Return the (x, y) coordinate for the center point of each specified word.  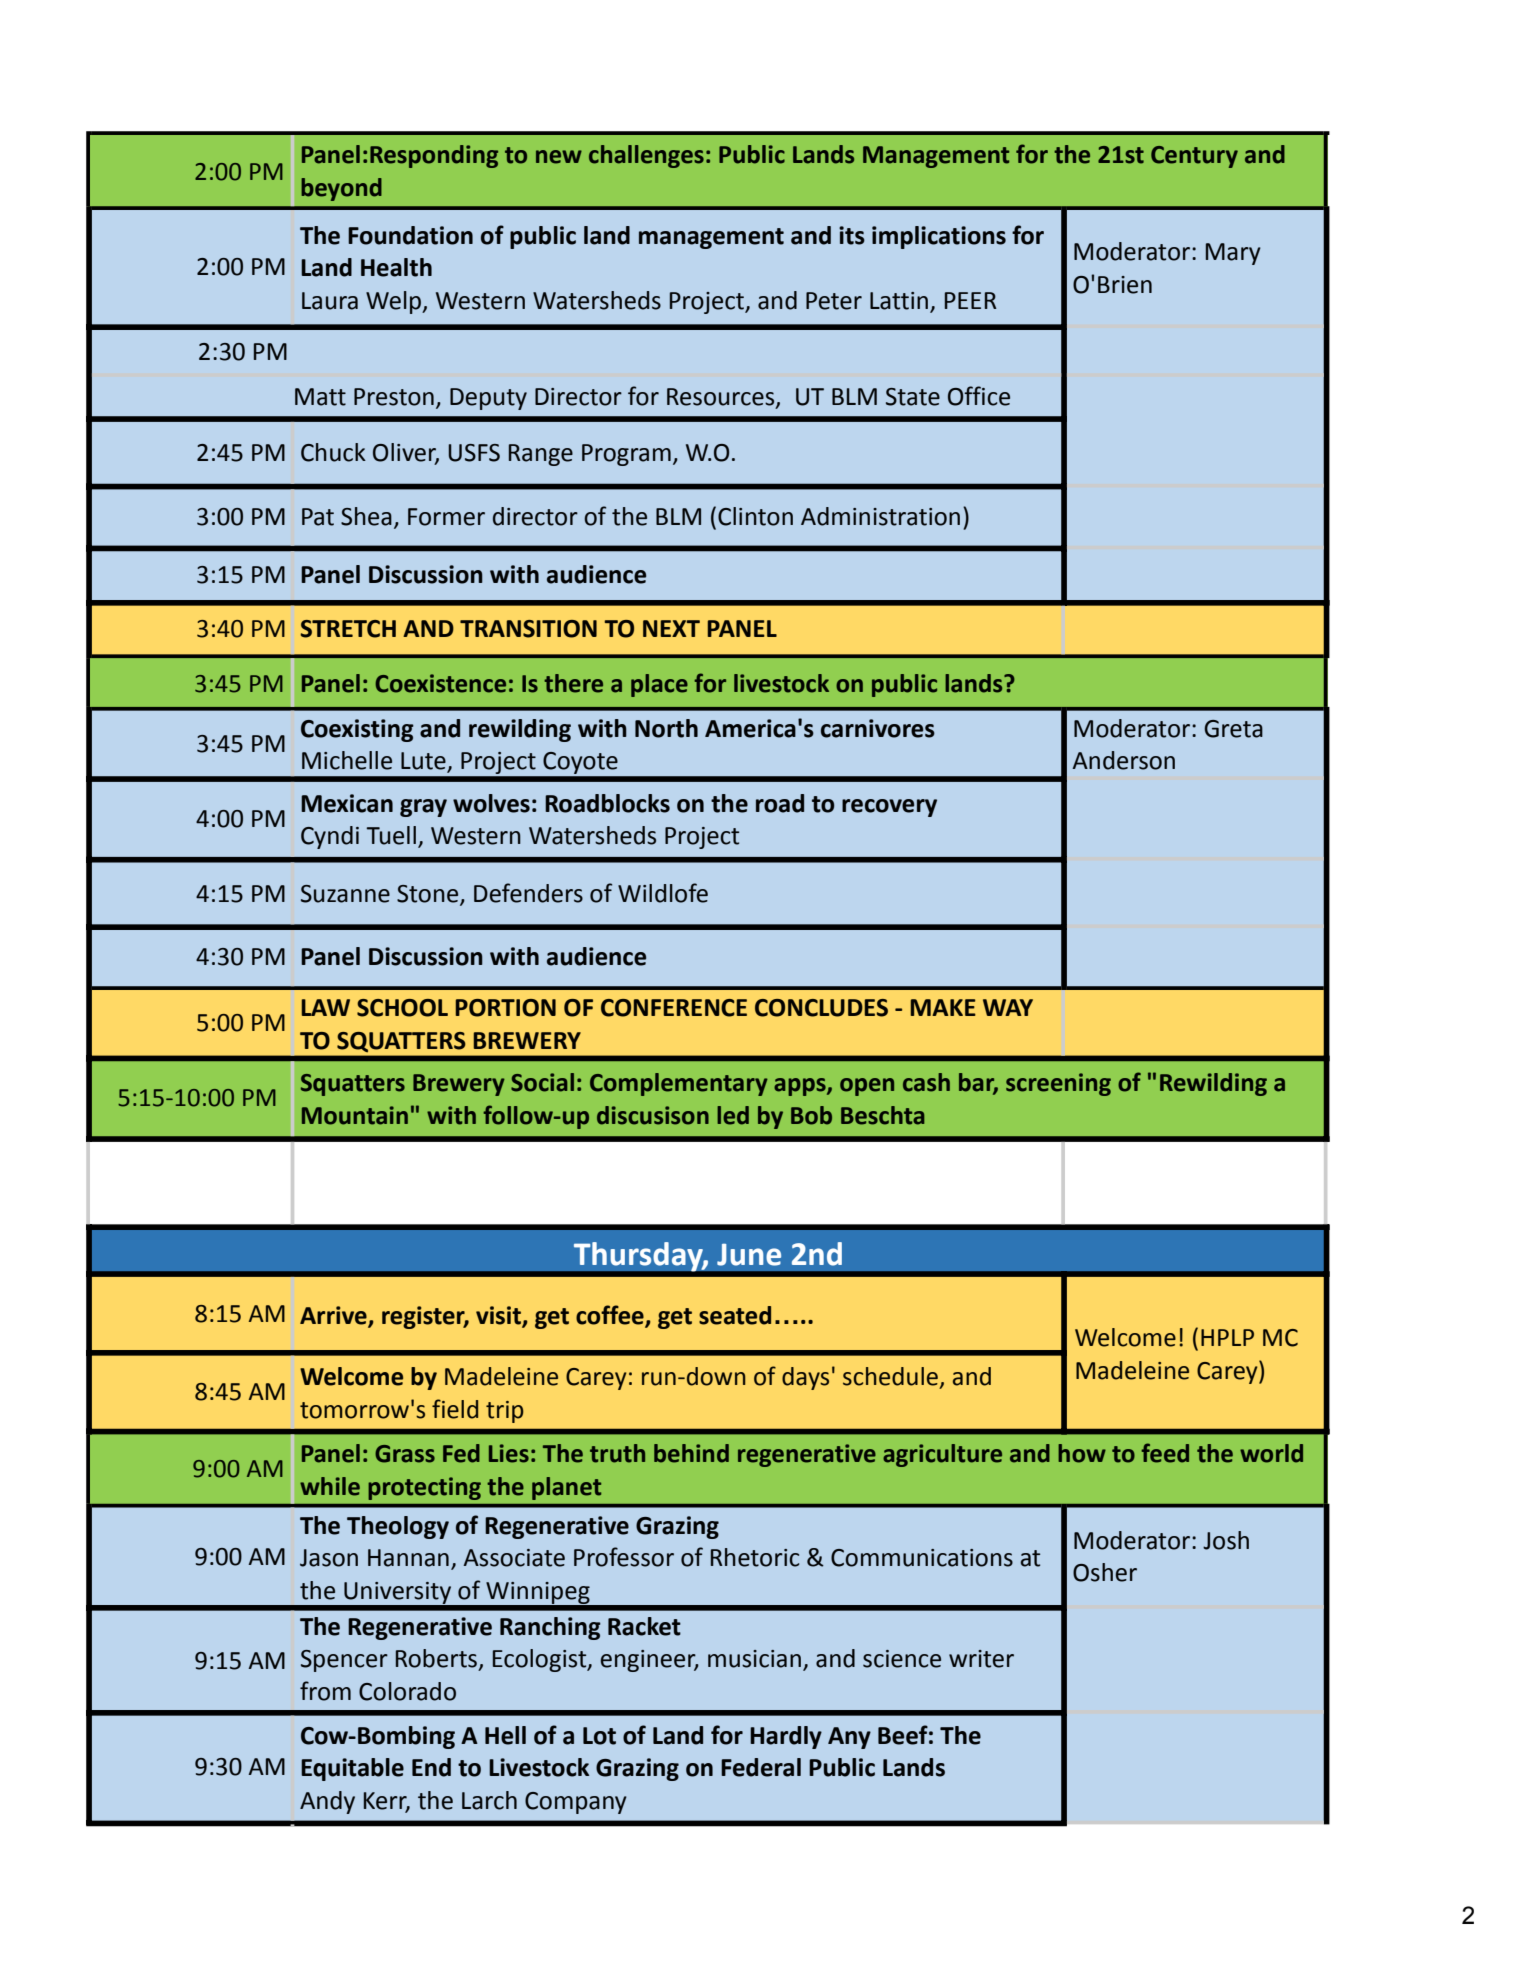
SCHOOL (402, 1008)
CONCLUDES (821, 1008)
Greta (1233, 729)
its (852, 235)
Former (446, 517)
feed (1165, 1453)
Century (1194, 157)
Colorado (407, 1691)
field (455, 1409)
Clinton (755, 516)
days (805, 1378)
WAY (1008, 1007)
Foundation (410, 235)
